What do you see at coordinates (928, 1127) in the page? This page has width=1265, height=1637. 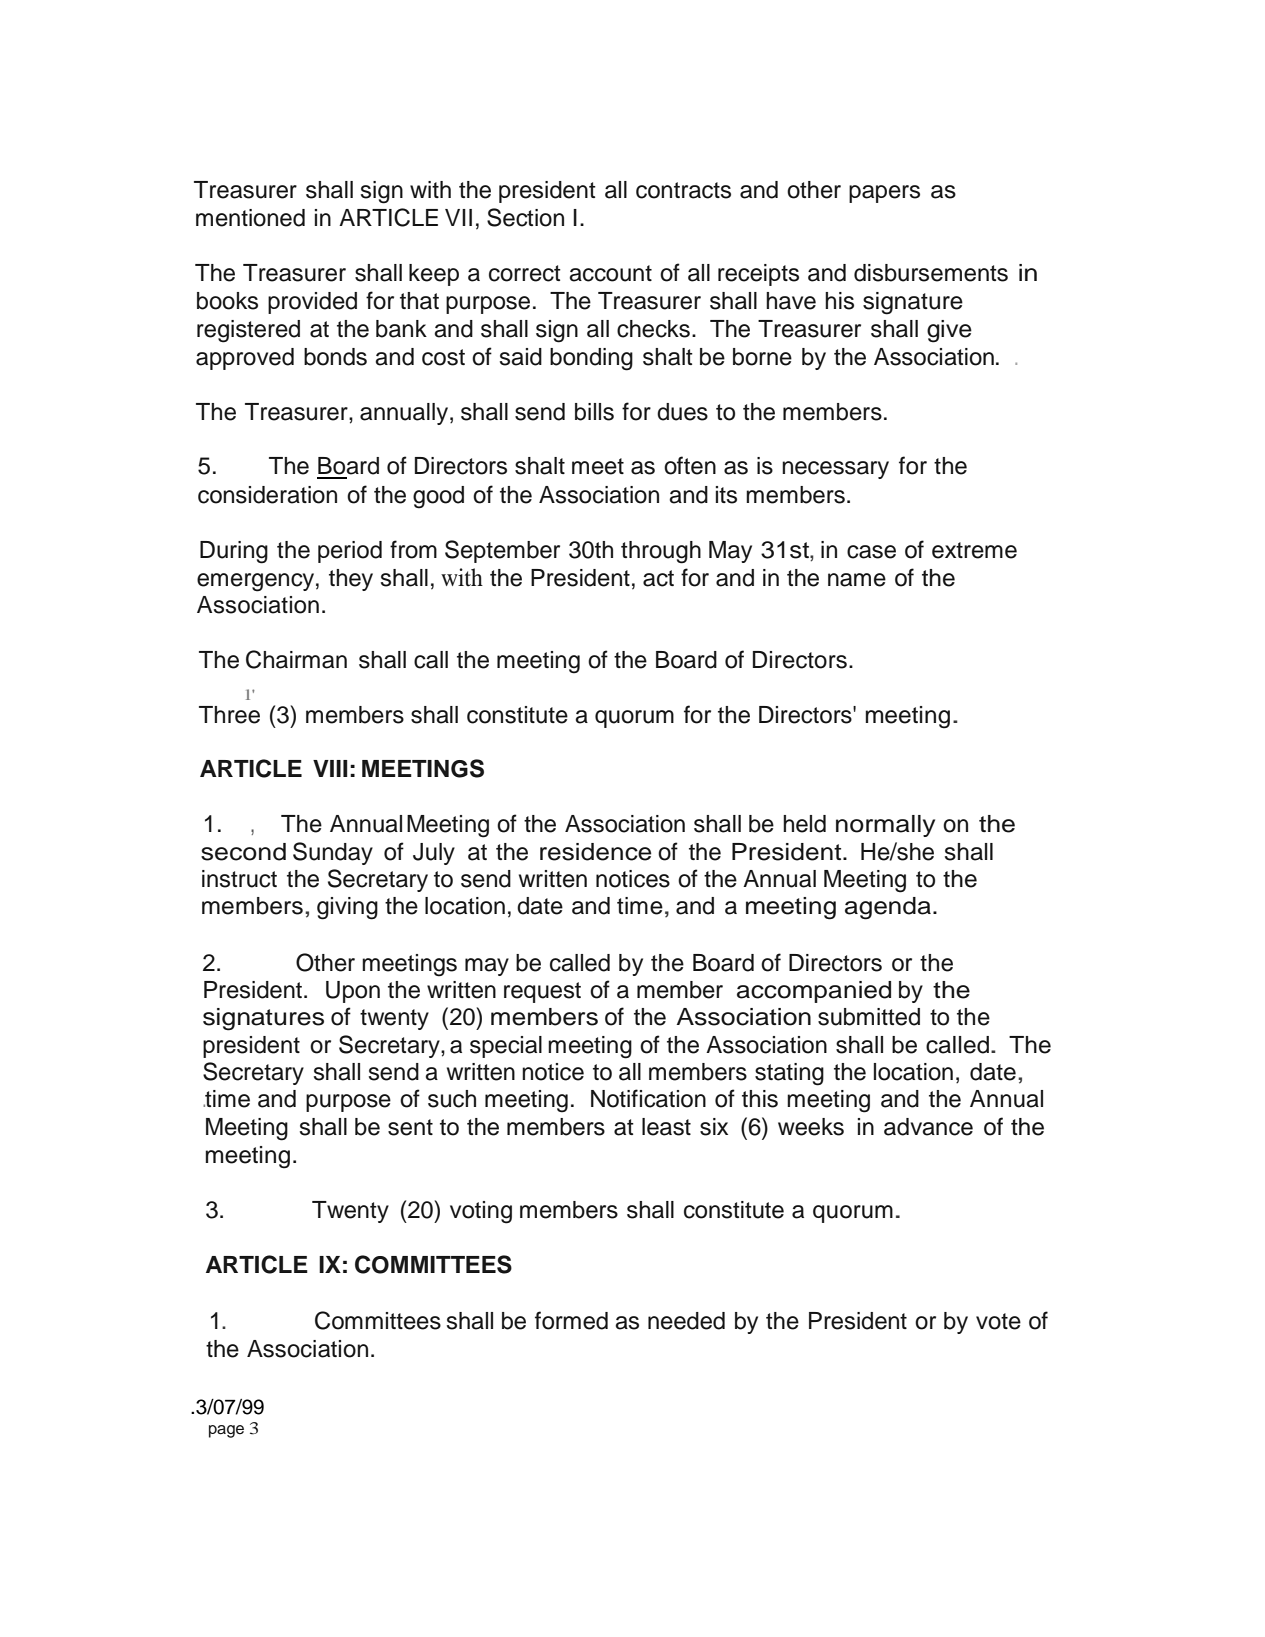 I see `advance` at bounding box center [928, 1127].
